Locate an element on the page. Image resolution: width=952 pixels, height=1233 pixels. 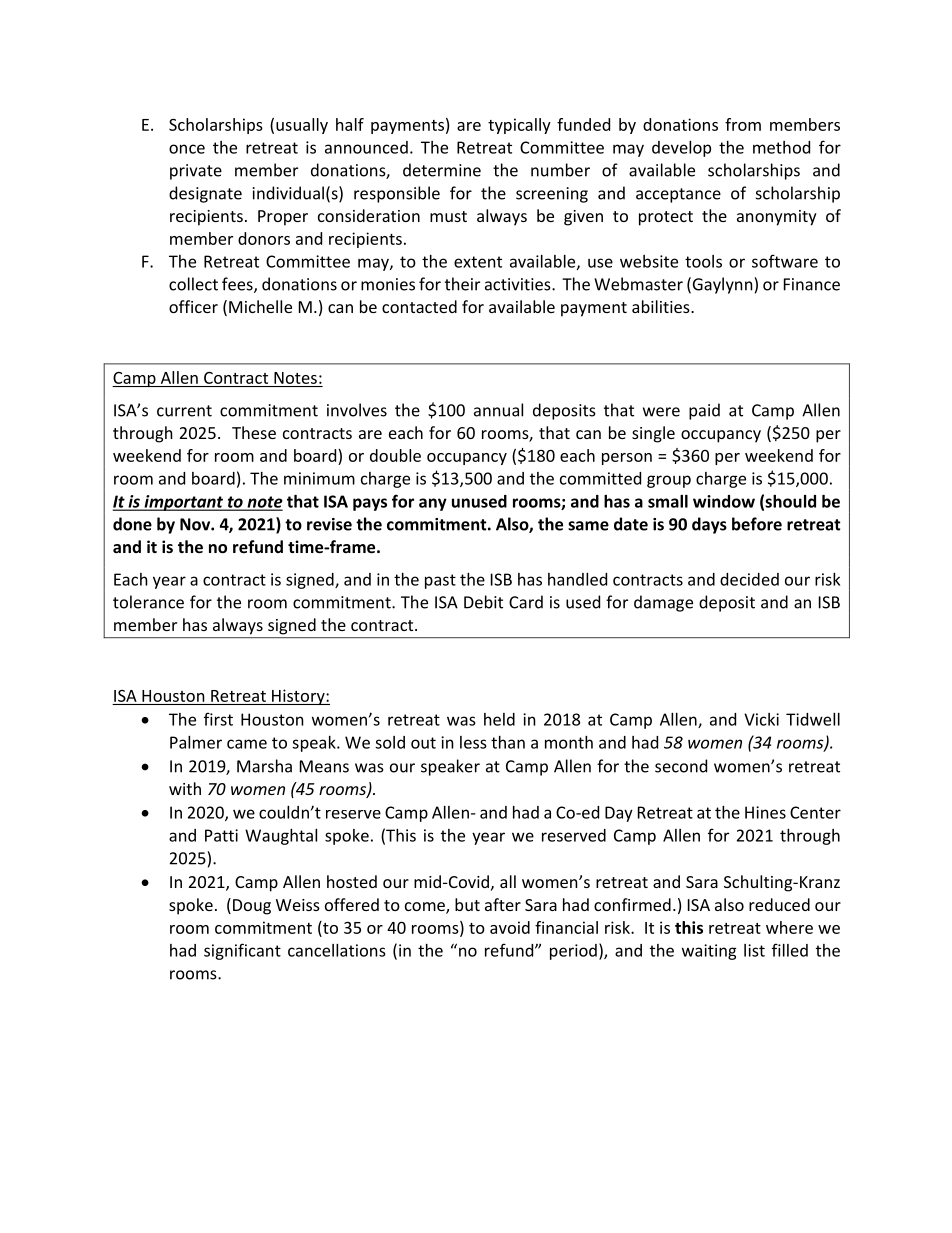
once is located at coordinates (187, 149).
